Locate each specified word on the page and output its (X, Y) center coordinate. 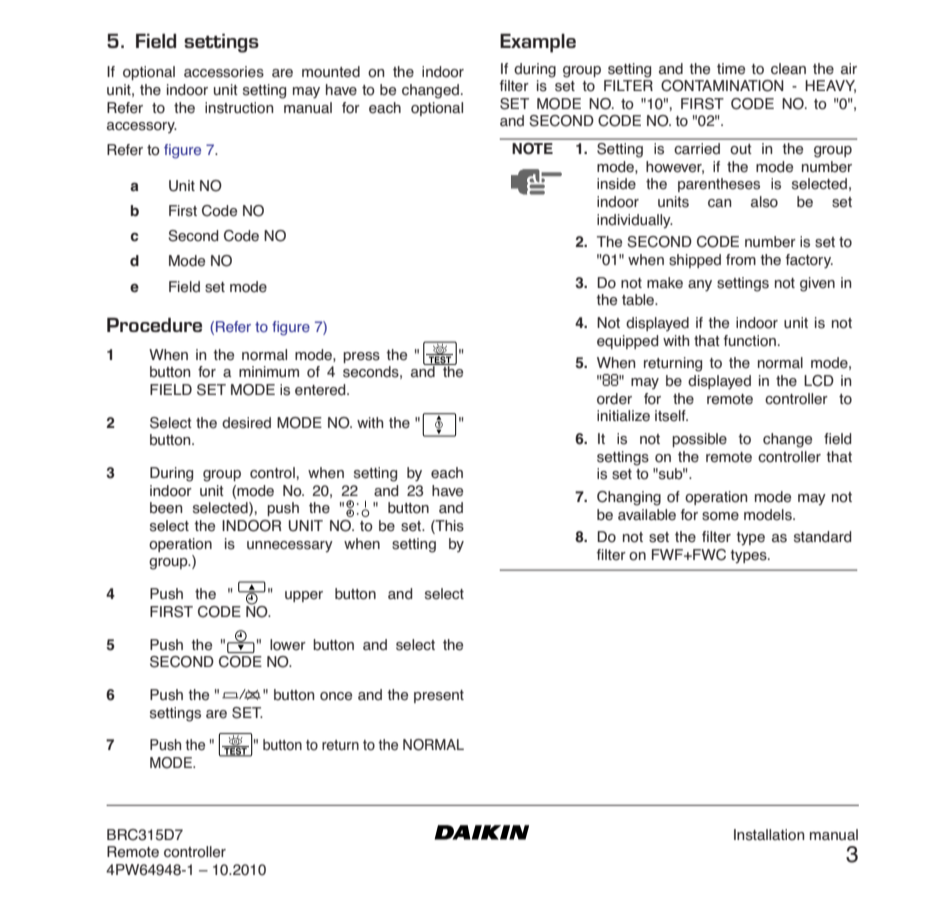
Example (538, 43)
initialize (623, 416)
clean (788, 69)
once (336, 696)
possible (699, 440)
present (439, 696)
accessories (224, 72)
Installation (769, 835)
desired (246, 423)
